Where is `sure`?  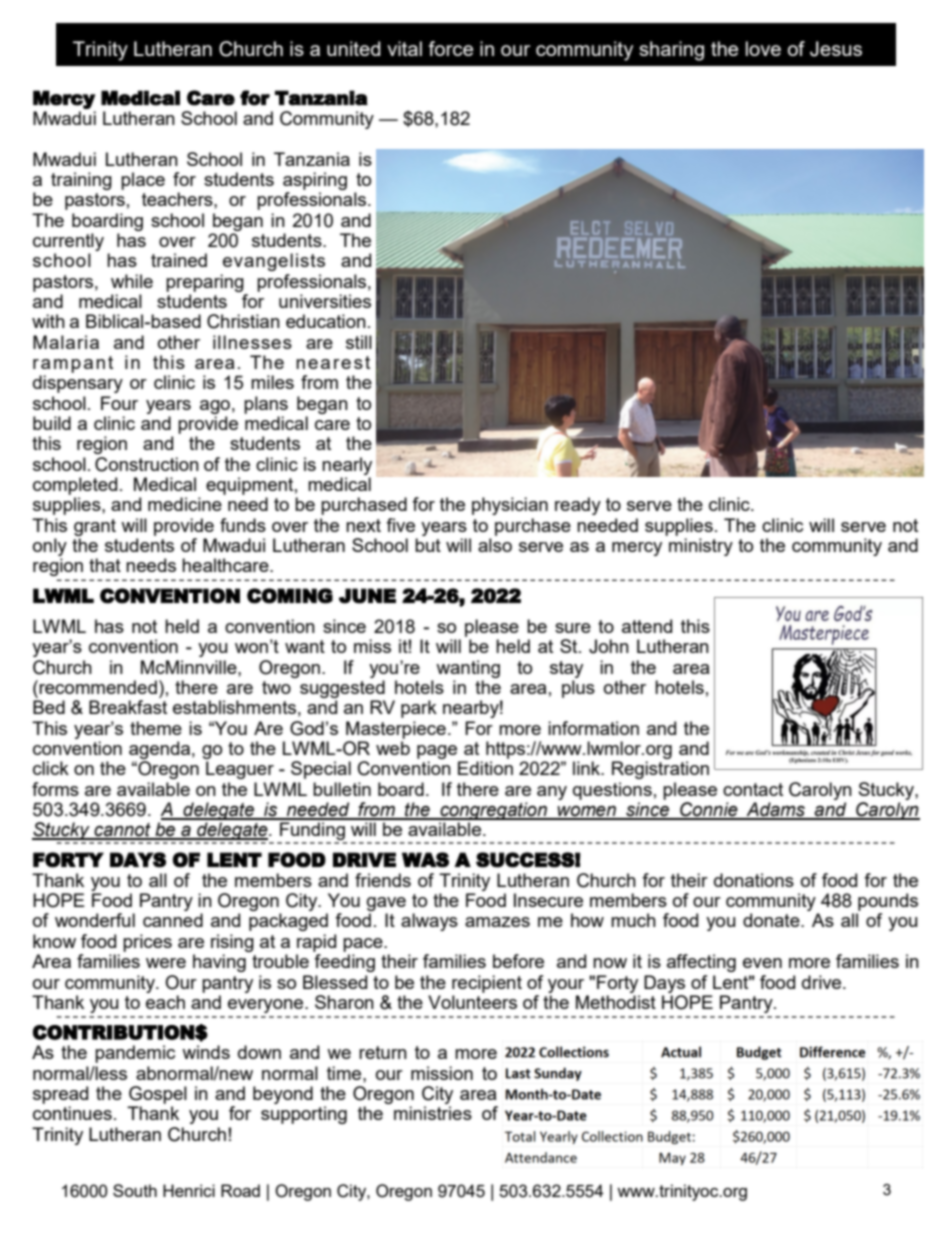 sure is located at coordinates (573, 628).
